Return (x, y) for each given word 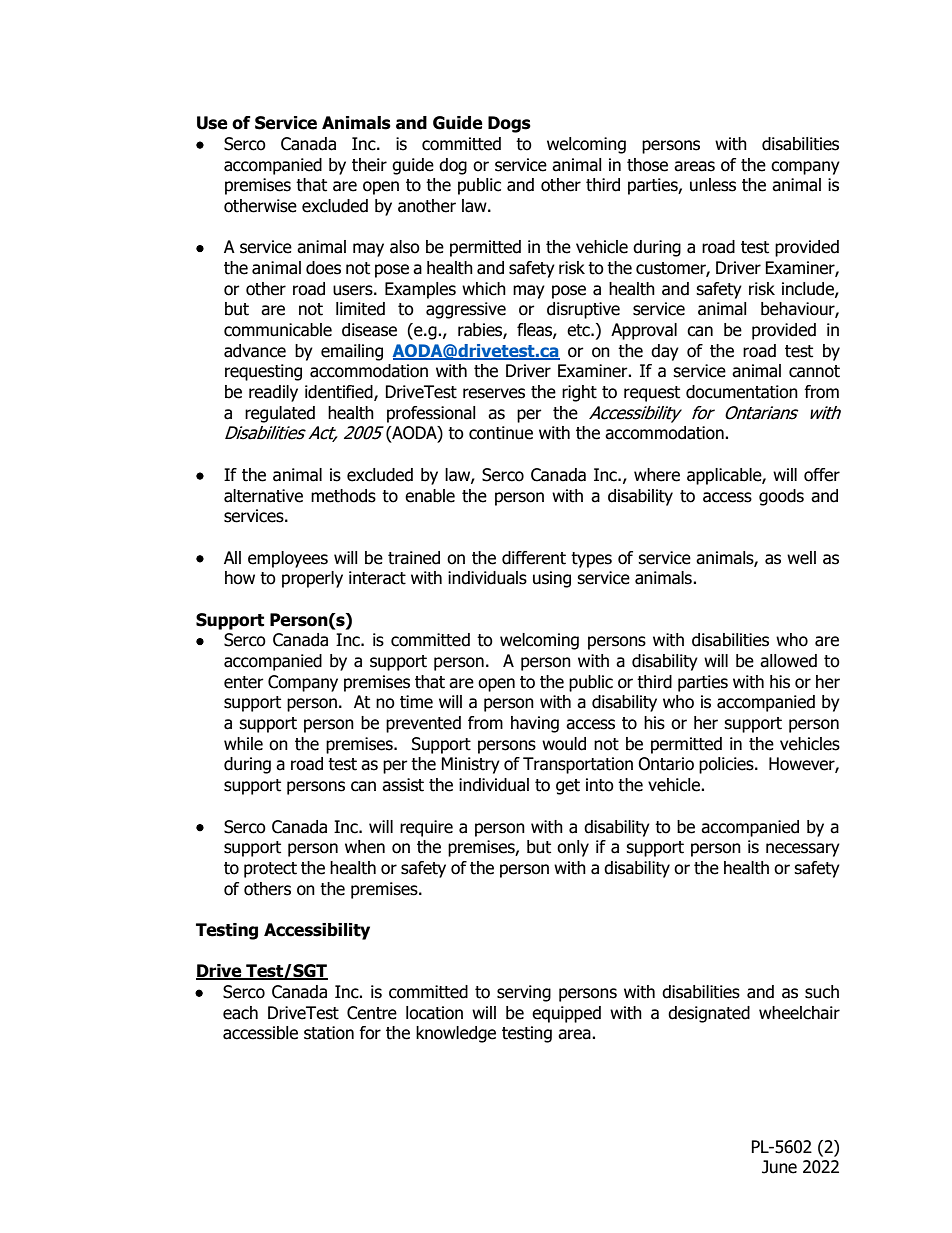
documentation (742, 392)
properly (312, 579)
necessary (803, 850)
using (552, 579)
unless (713, 185)
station (329, 1033)
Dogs (509, 124)
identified (340, 393)
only (573, 848)
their (369, 165)
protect (270, 870)
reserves (494, 393)
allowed (788, 661)
